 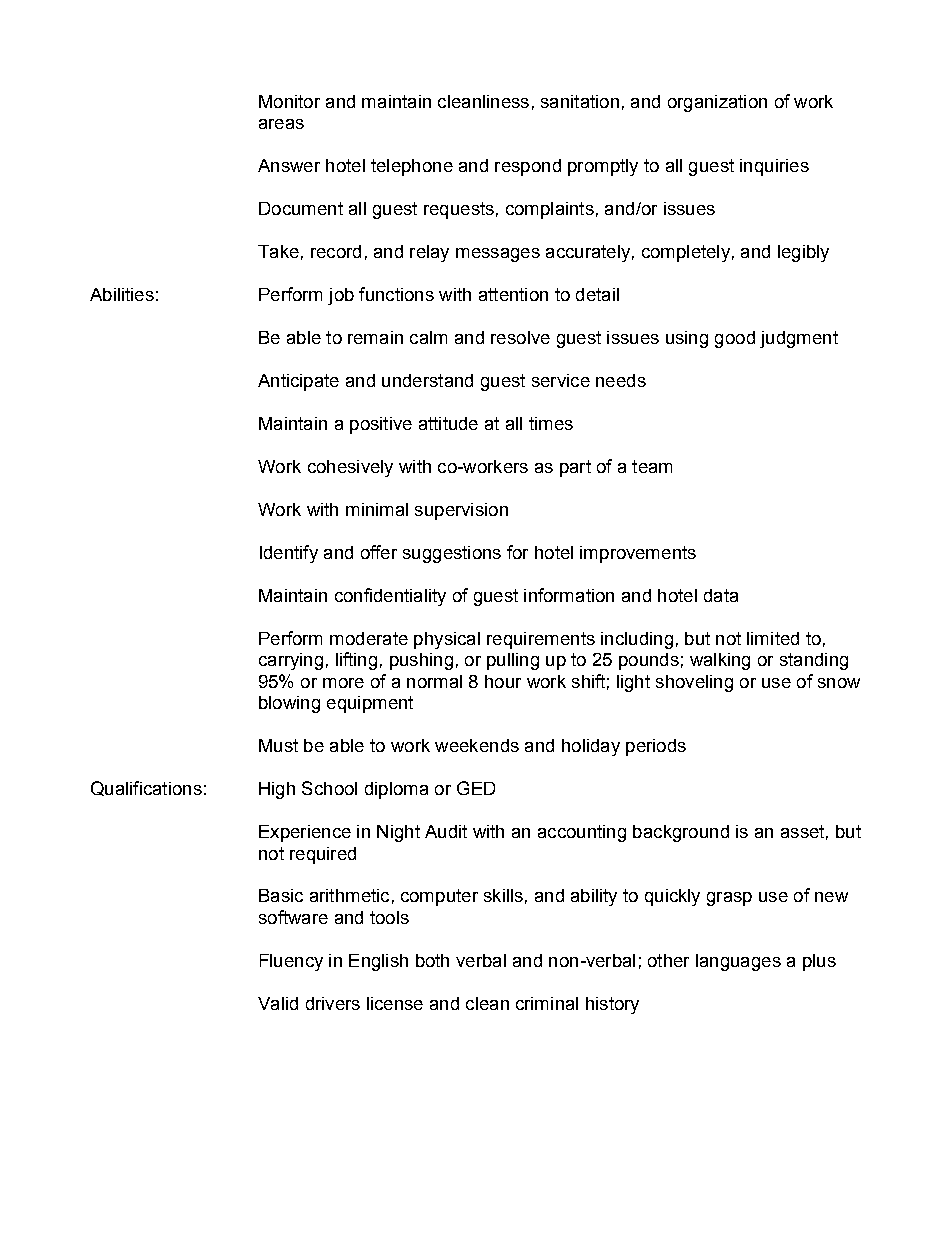 What do you see at coordinates (735, 339) in the page?
I see `good` at bounding box center [735, 339].
